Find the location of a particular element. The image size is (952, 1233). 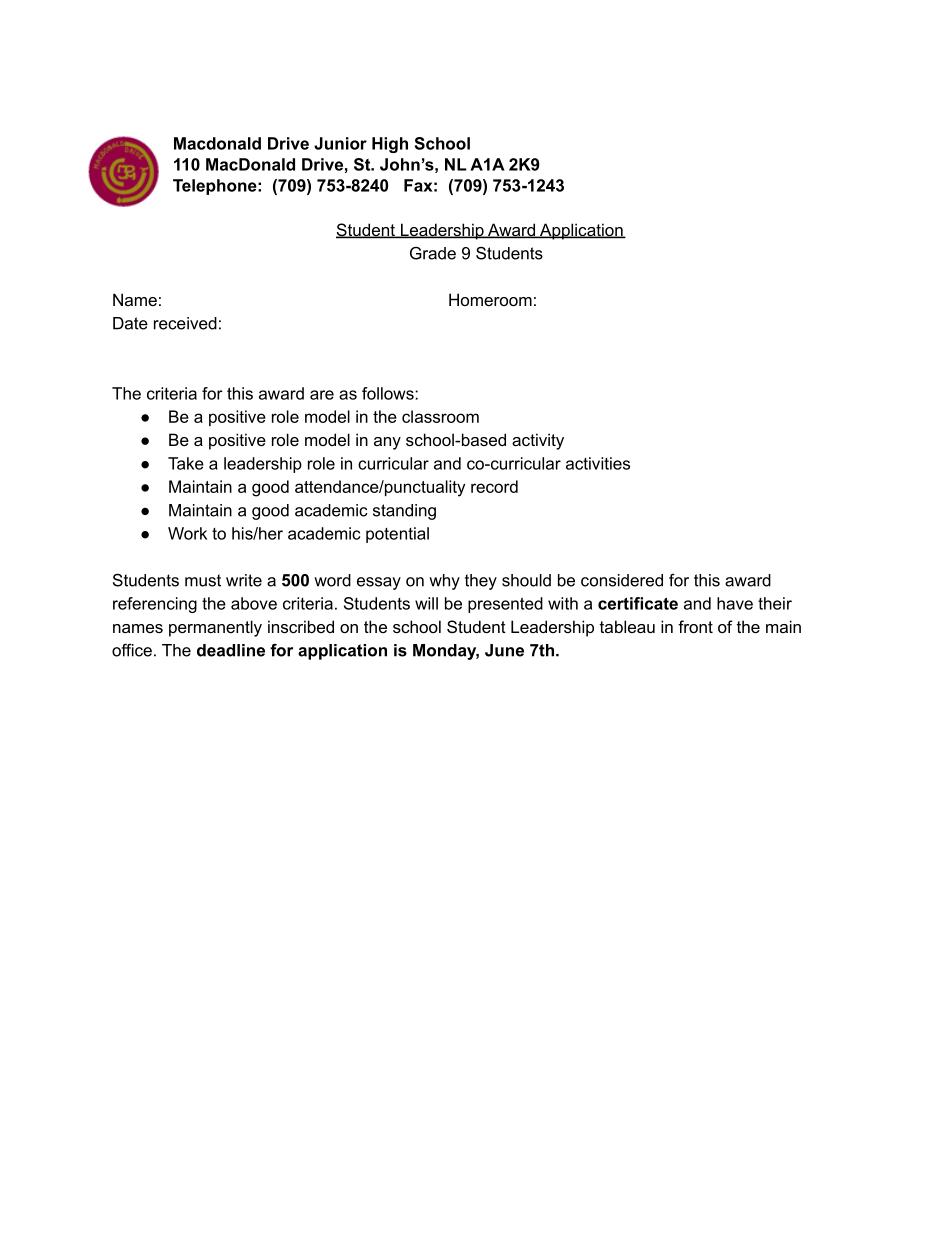

Junior is located at coordinates (340, 143).
